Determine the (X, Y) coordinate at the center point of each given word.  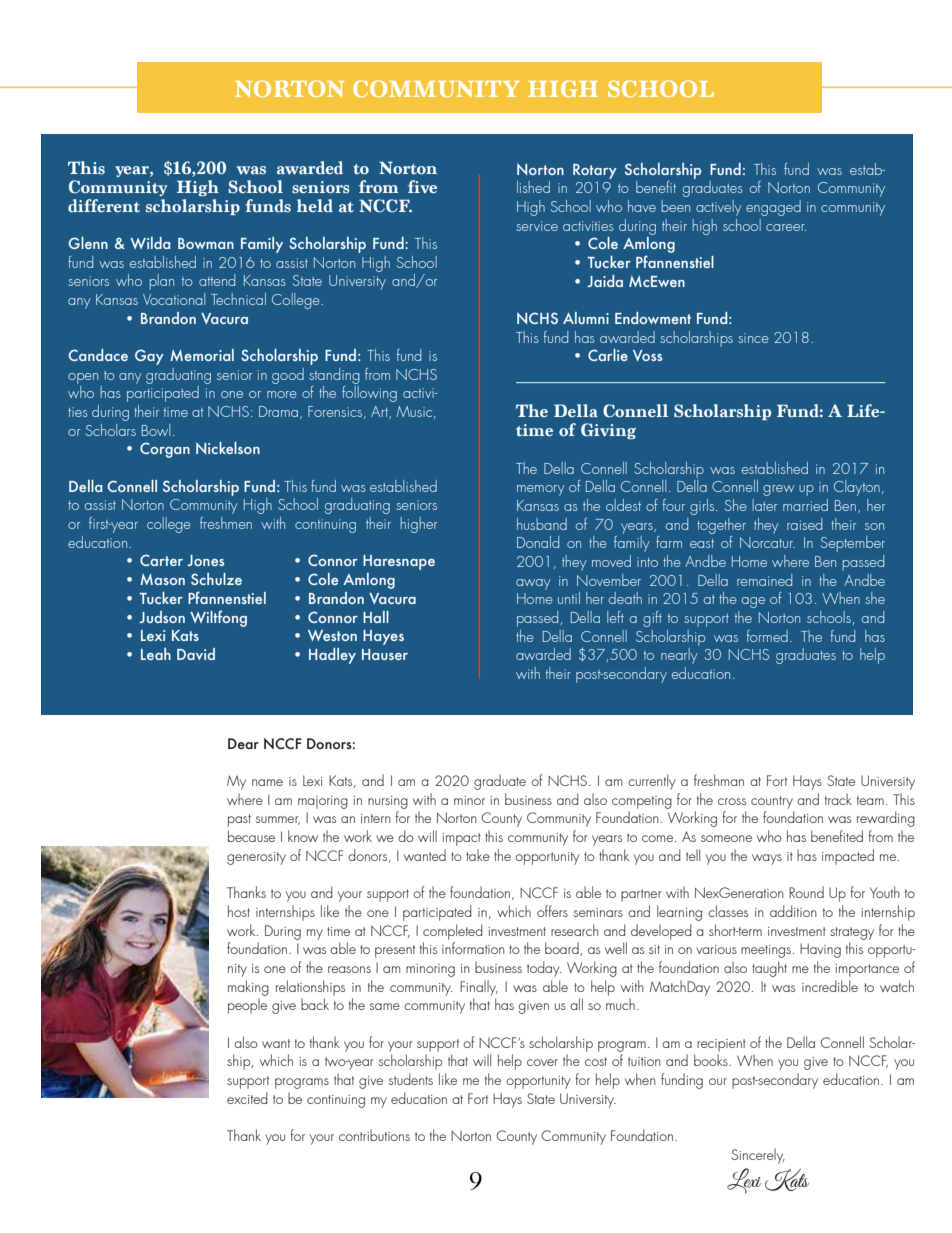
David (196, 654)
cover (542, 1062)
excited (247, 1098)
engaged (773, 208)
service (537, 226)
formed (767, 636)
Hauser (385, 654)
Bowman (206, 243)
